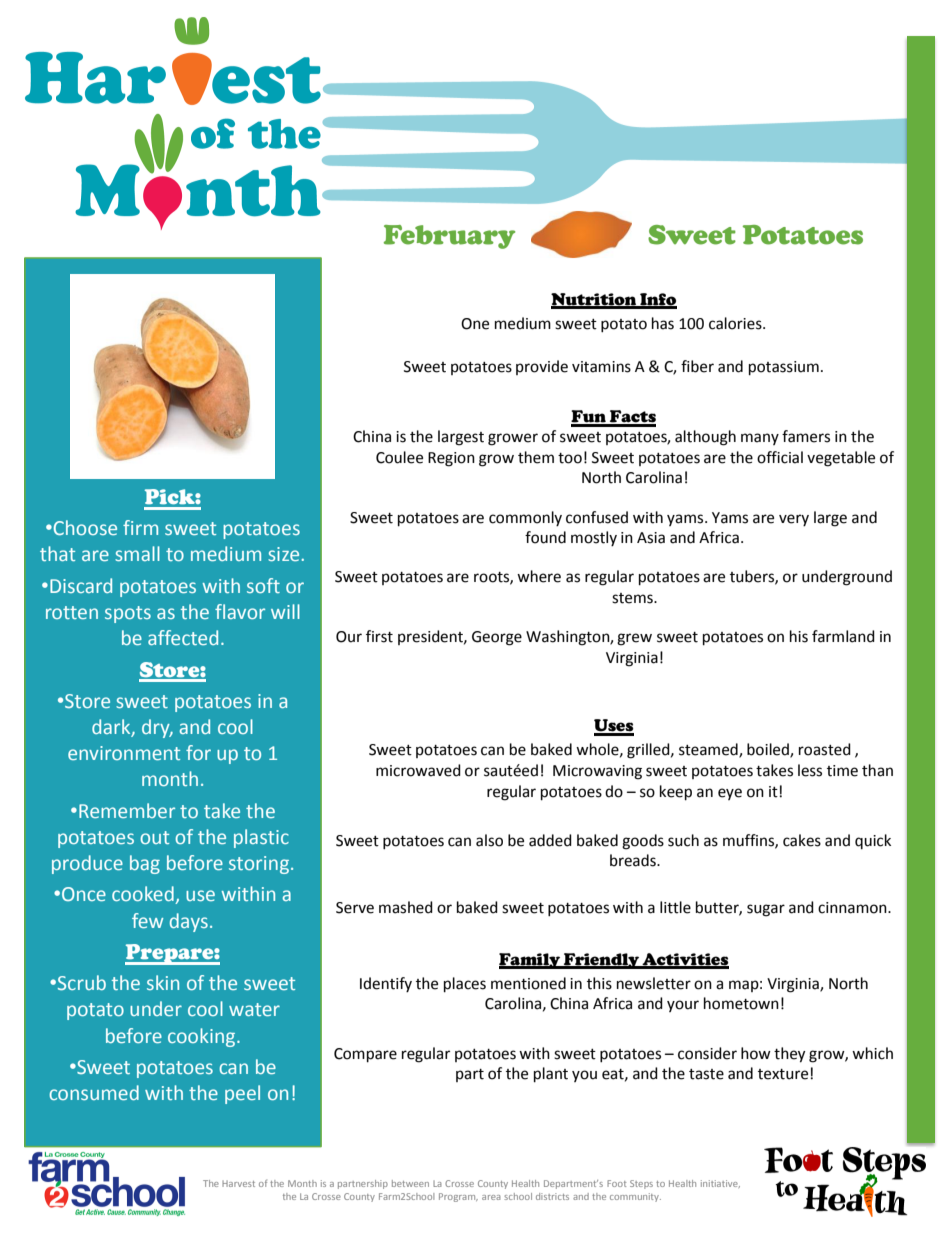  What do you see at coordinates (94, 1092) in the image?
I see `consumed` at bounding box center [94, 1092].
